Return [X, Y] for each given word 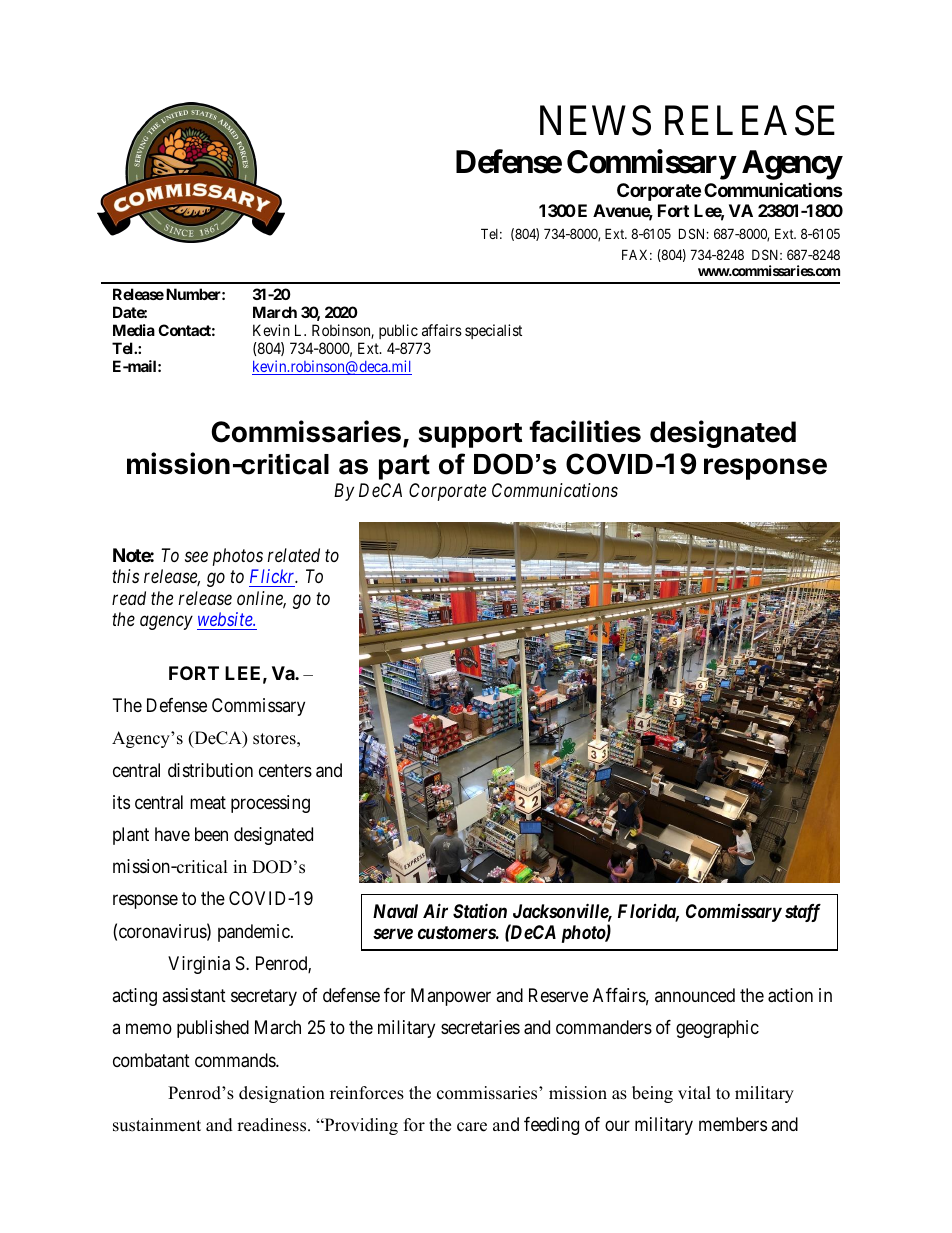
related [294, 555]
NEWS [595, 121]
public [398, 331]
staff [803, 913]
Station [480, 910]
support [470, 435]
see [196, 556]
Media [134, 330]
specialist [493, 331]
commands [236, 1060]
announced [695, 995]
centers [285, 770]
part [404, 467]
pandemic [255, 933]
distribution [210, 770]
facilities [585, 431]
